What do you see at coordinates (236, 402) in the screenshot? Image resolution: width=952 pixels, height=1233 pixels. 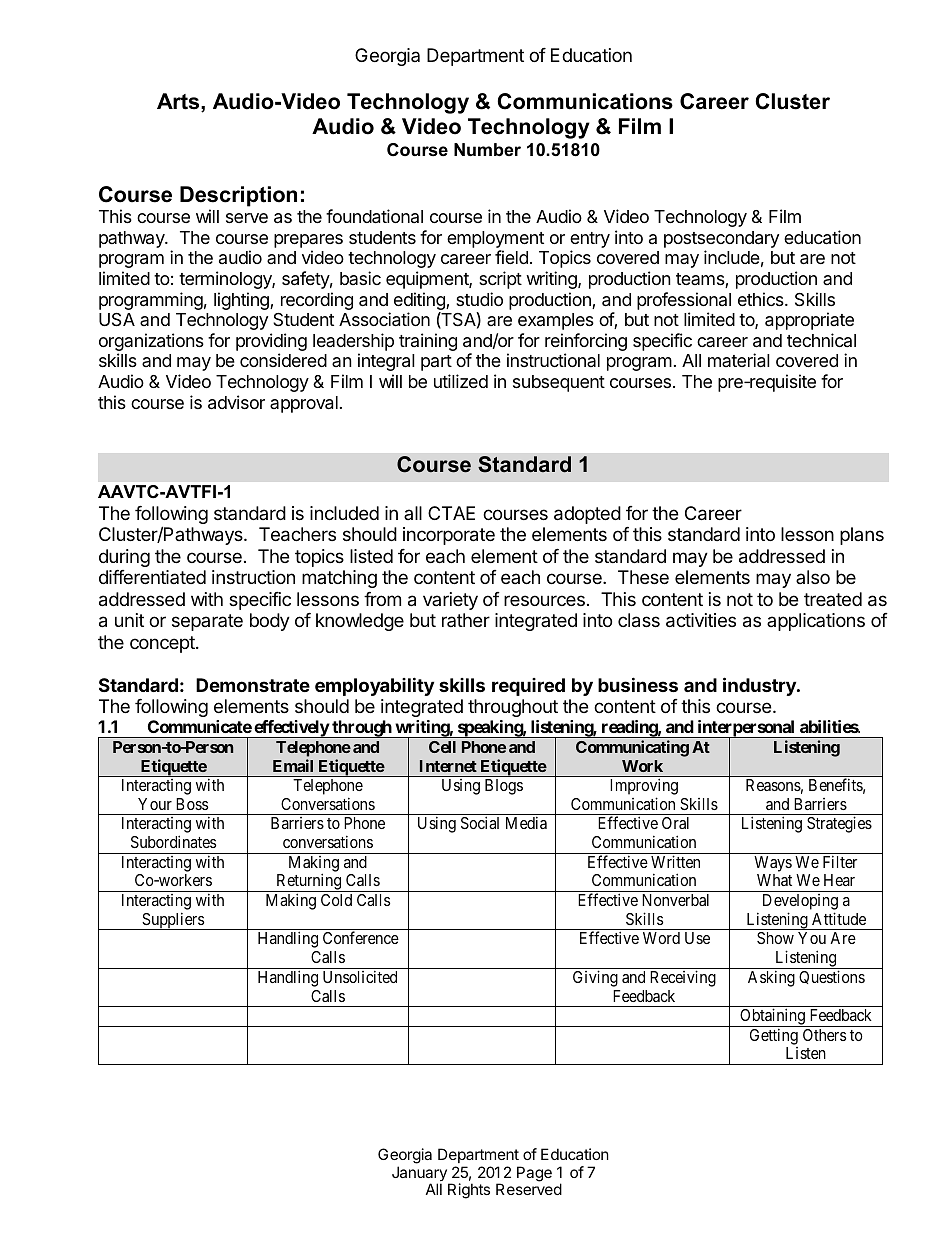 I see `advisor` at bounding box center [236, 402].
